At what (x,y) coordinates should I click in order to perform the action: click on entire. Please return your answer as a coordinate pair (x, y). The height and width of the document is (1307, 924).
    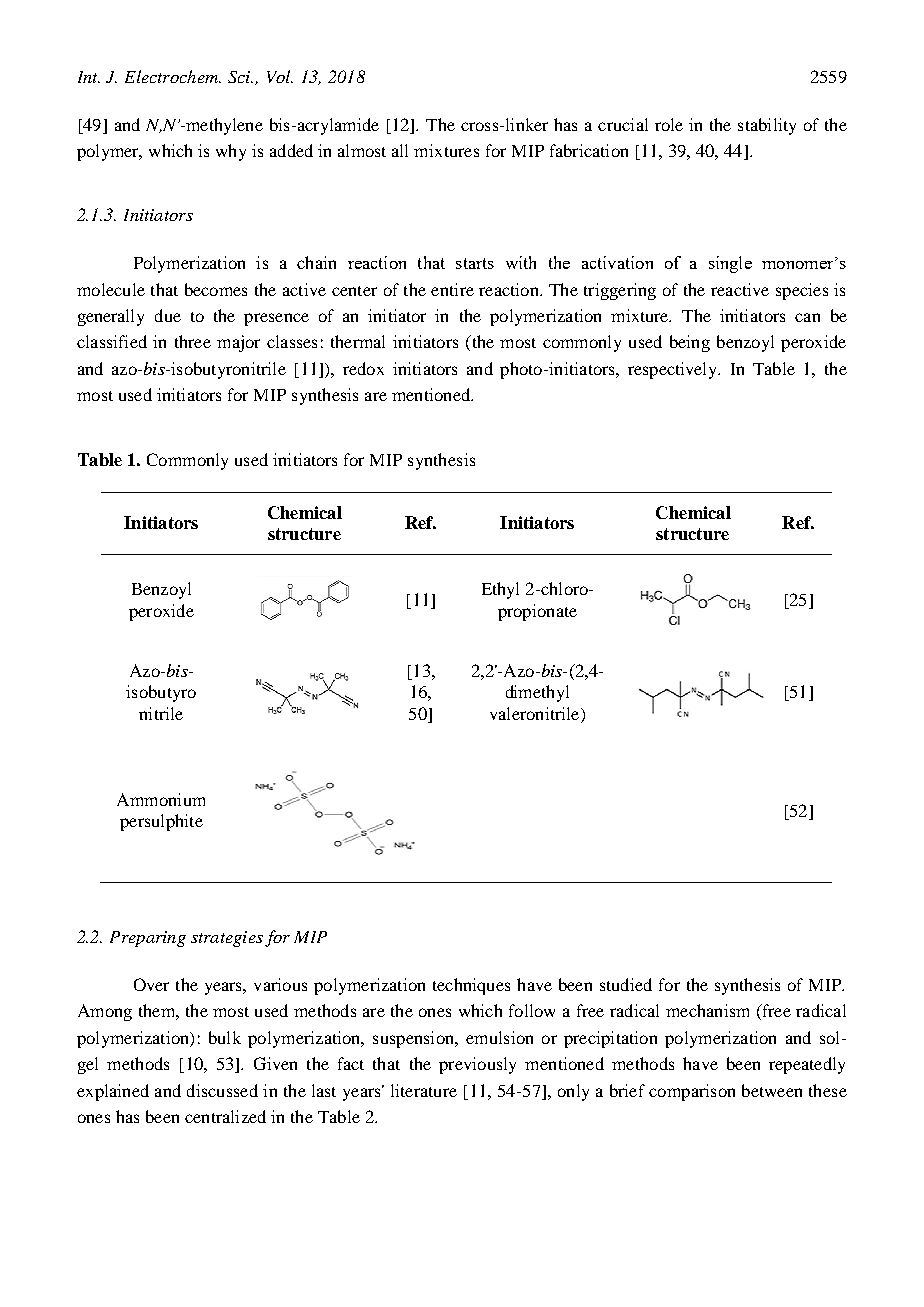
    Looking at the image, I should click on (452, 289).
